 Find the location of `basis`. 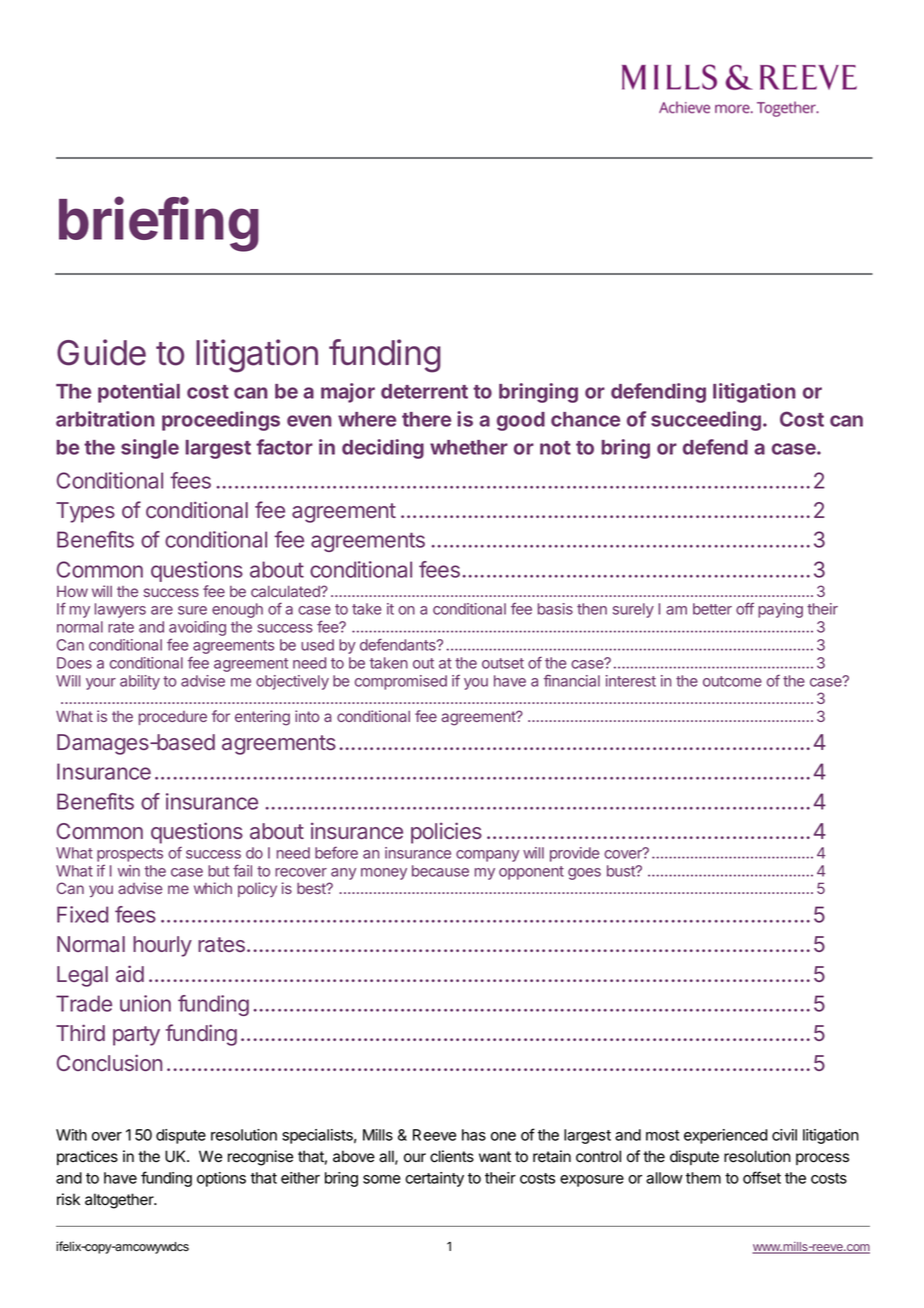

basis is located at coordinates (555, 609).
